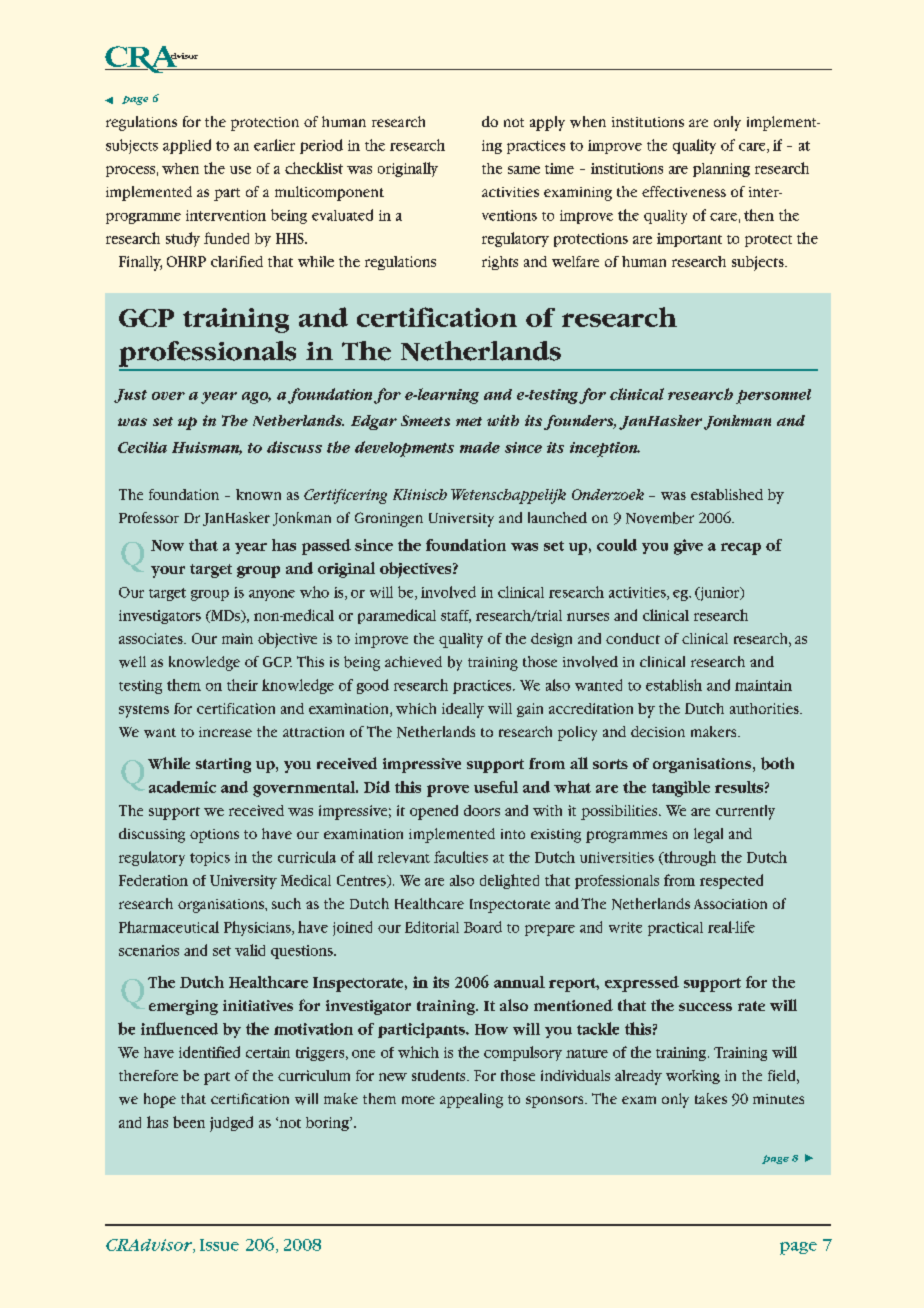  I want to click on same, so click(524, 170).
